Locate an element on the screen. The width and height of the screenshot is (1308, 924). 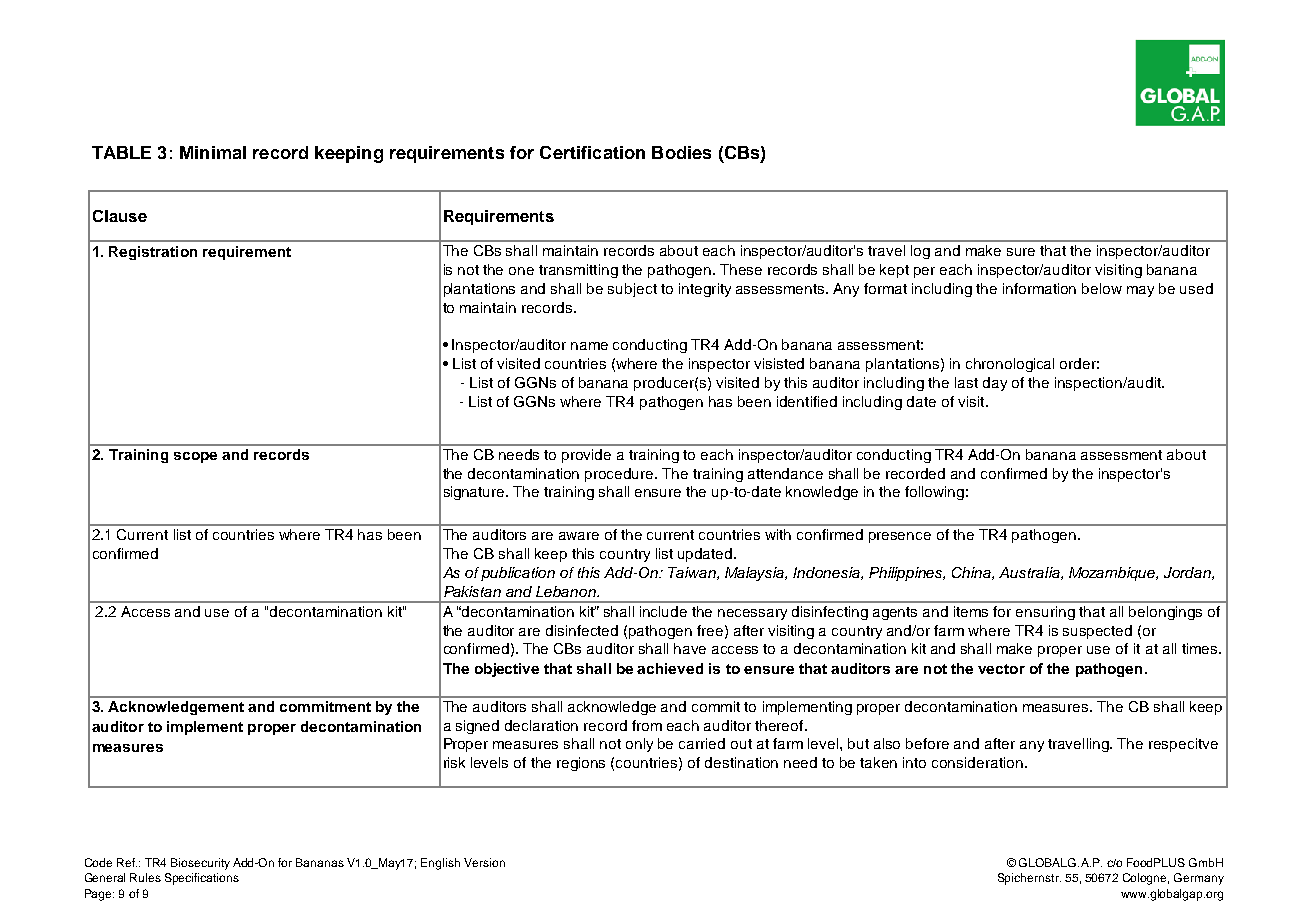
Pakistan is located at coordinates (472, 591).
